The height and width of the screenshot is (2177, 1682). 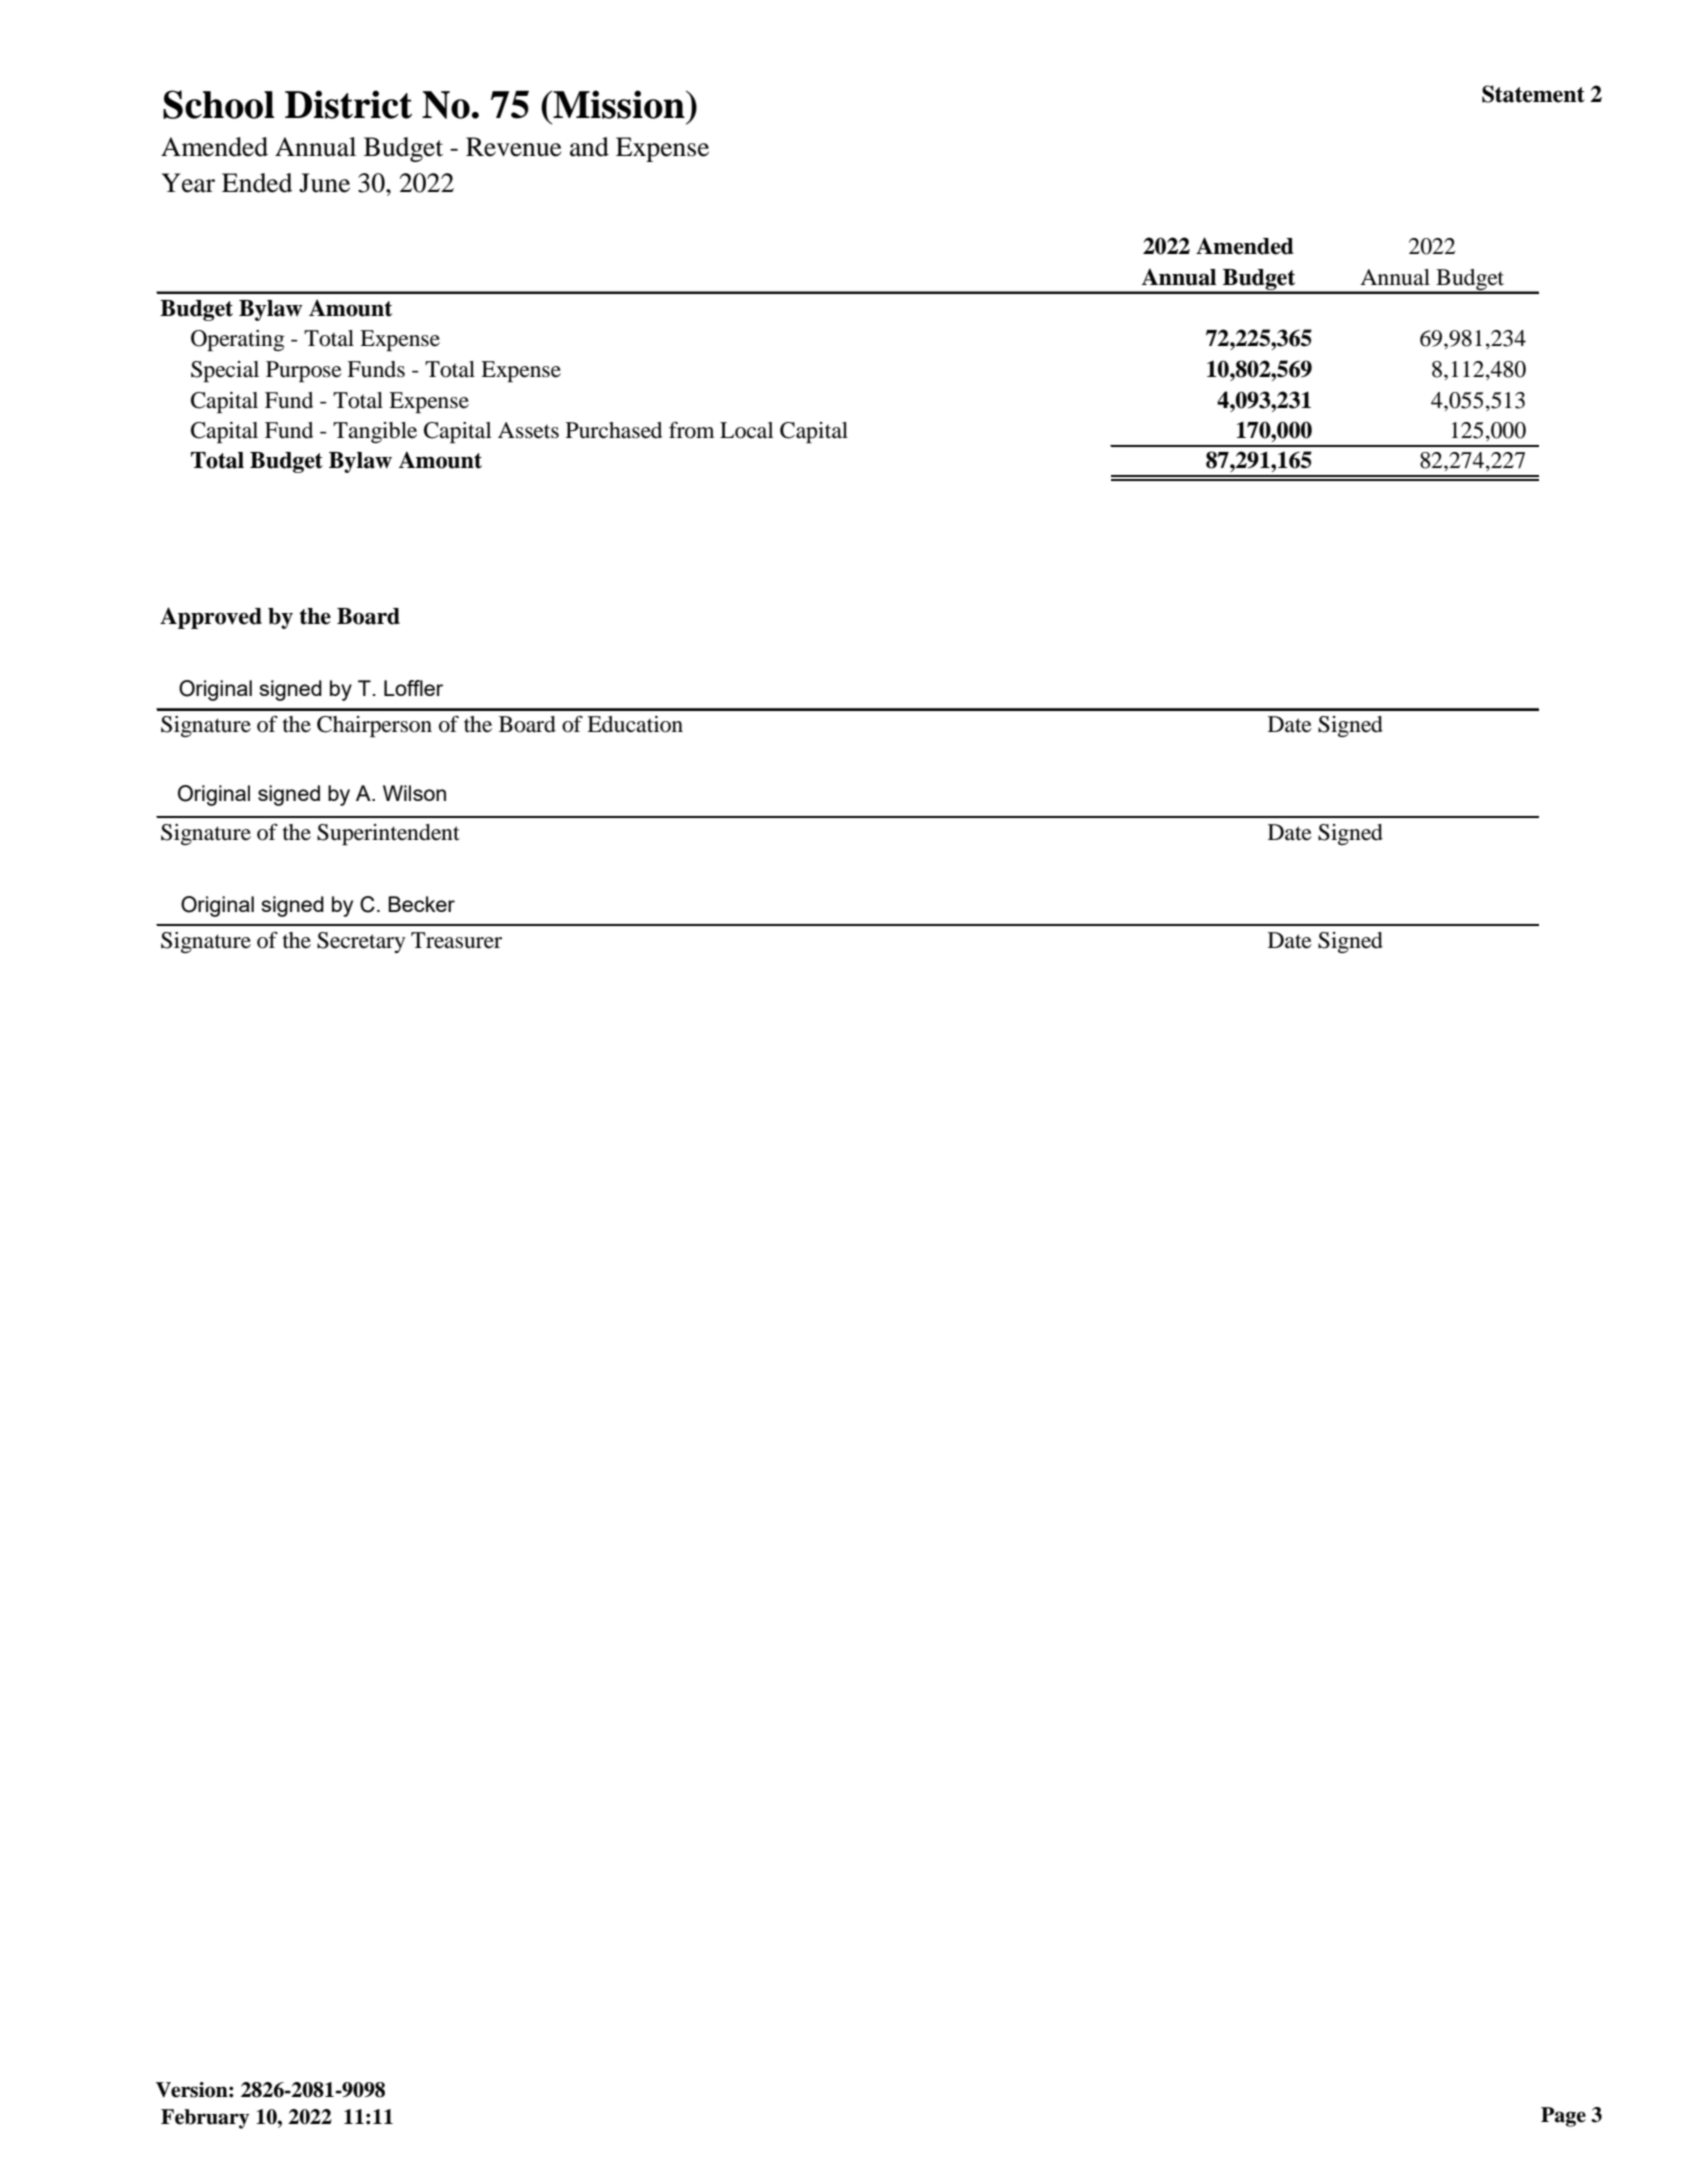 What do you see at coordinates (414, 793) in the screenshot?
I see `Wilson` at bounding box center [414, 793].
